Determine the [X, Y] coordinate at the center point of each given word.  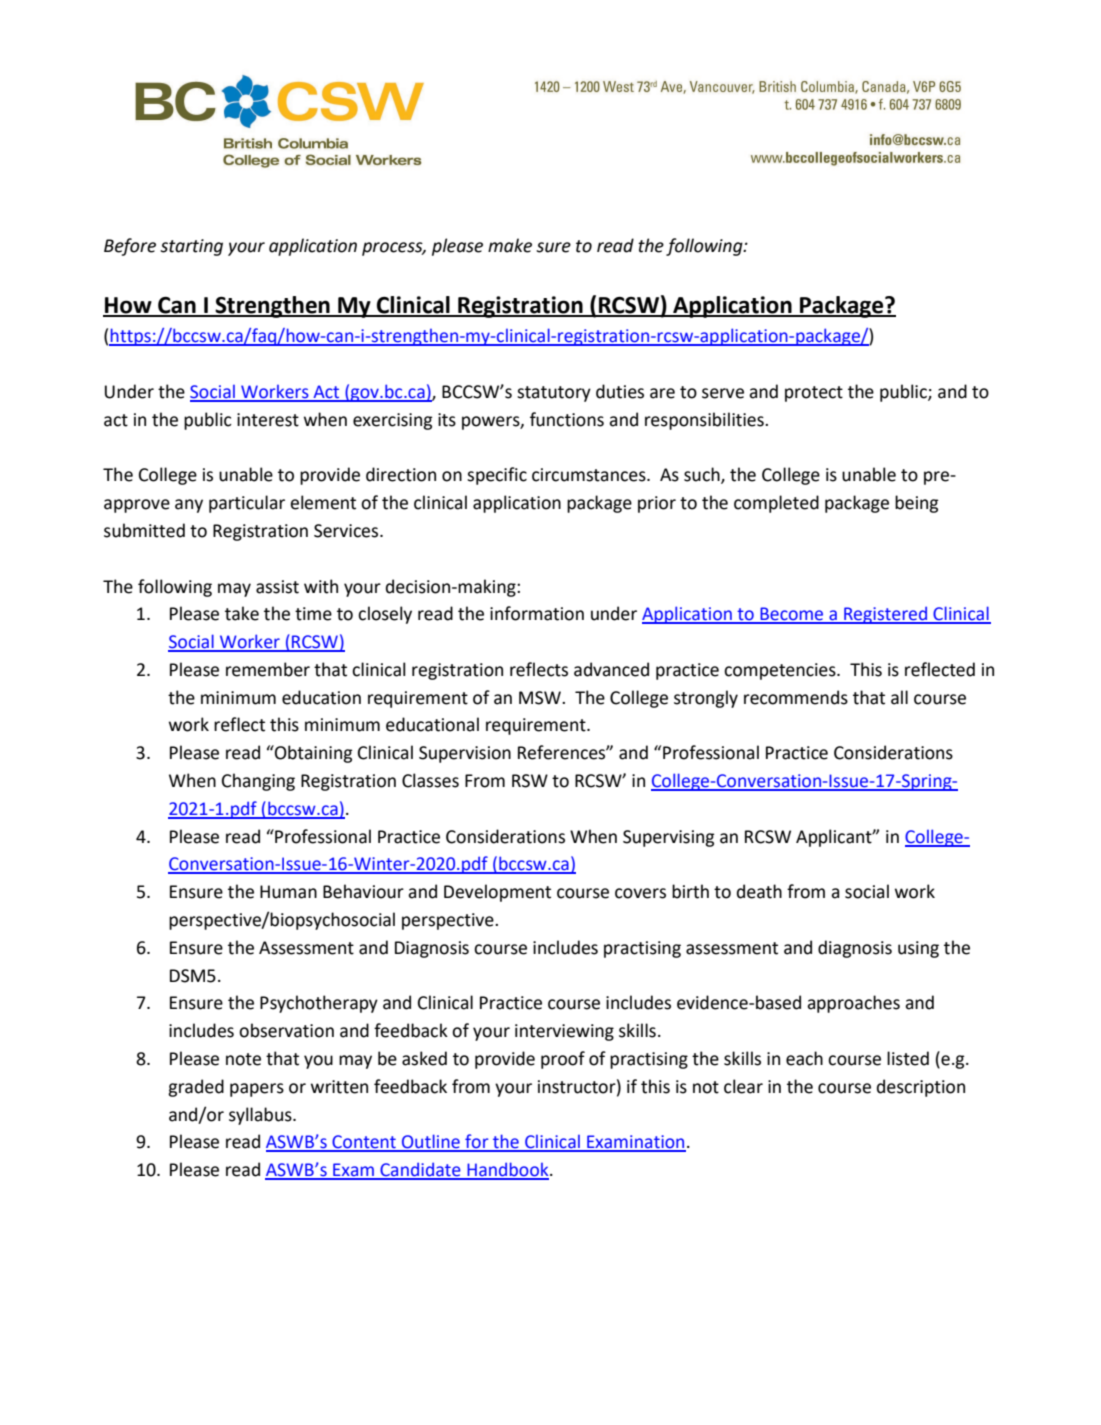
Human [288, 892]
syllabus [261, 1116]
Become [792, 615]
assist [277, 587]
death [759, 891]
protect [814, 394]
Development [497, 893]
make [510, 245]
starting [191, 247]
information [537, 613]
